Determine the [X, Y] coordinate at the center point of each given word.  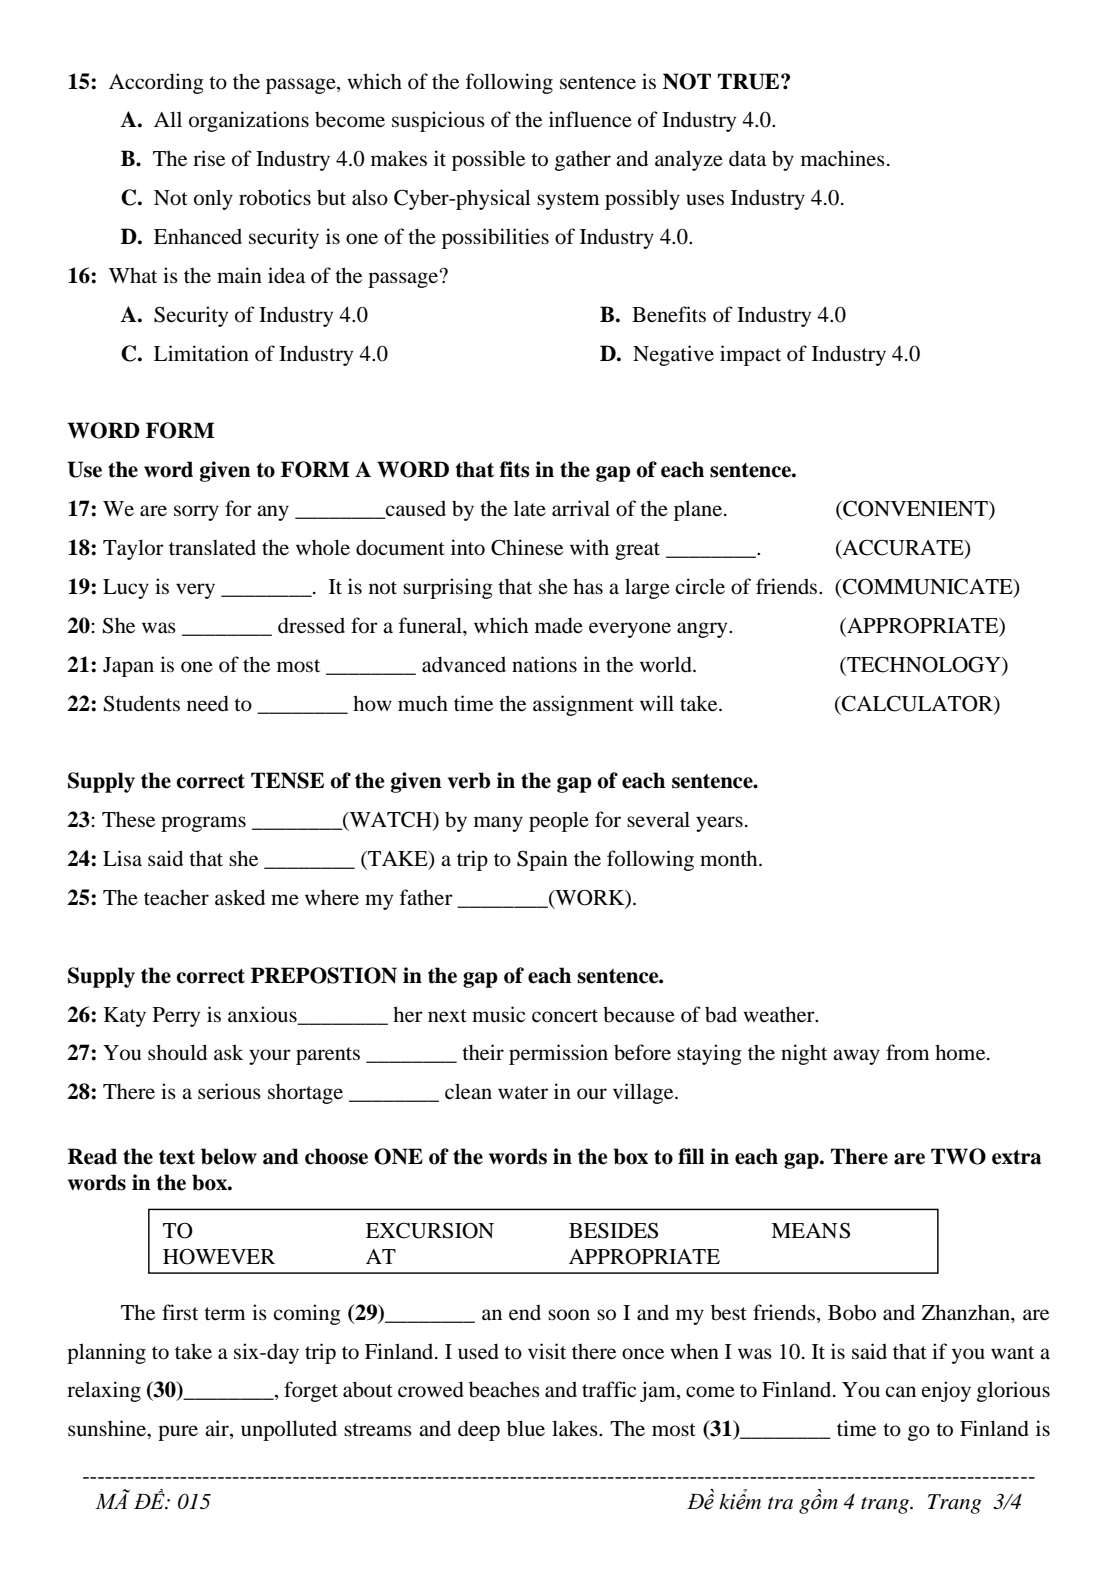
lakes [576, 1428]
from [908, 1052]
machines [843, 158]
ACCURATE [903, 548]
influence [590, 119]
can [900, 1391]
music [498, 1014]
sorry [196, 513]
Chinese [527, 547]
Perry [176, 1017]
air [218, 1429]
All [168, 119]
